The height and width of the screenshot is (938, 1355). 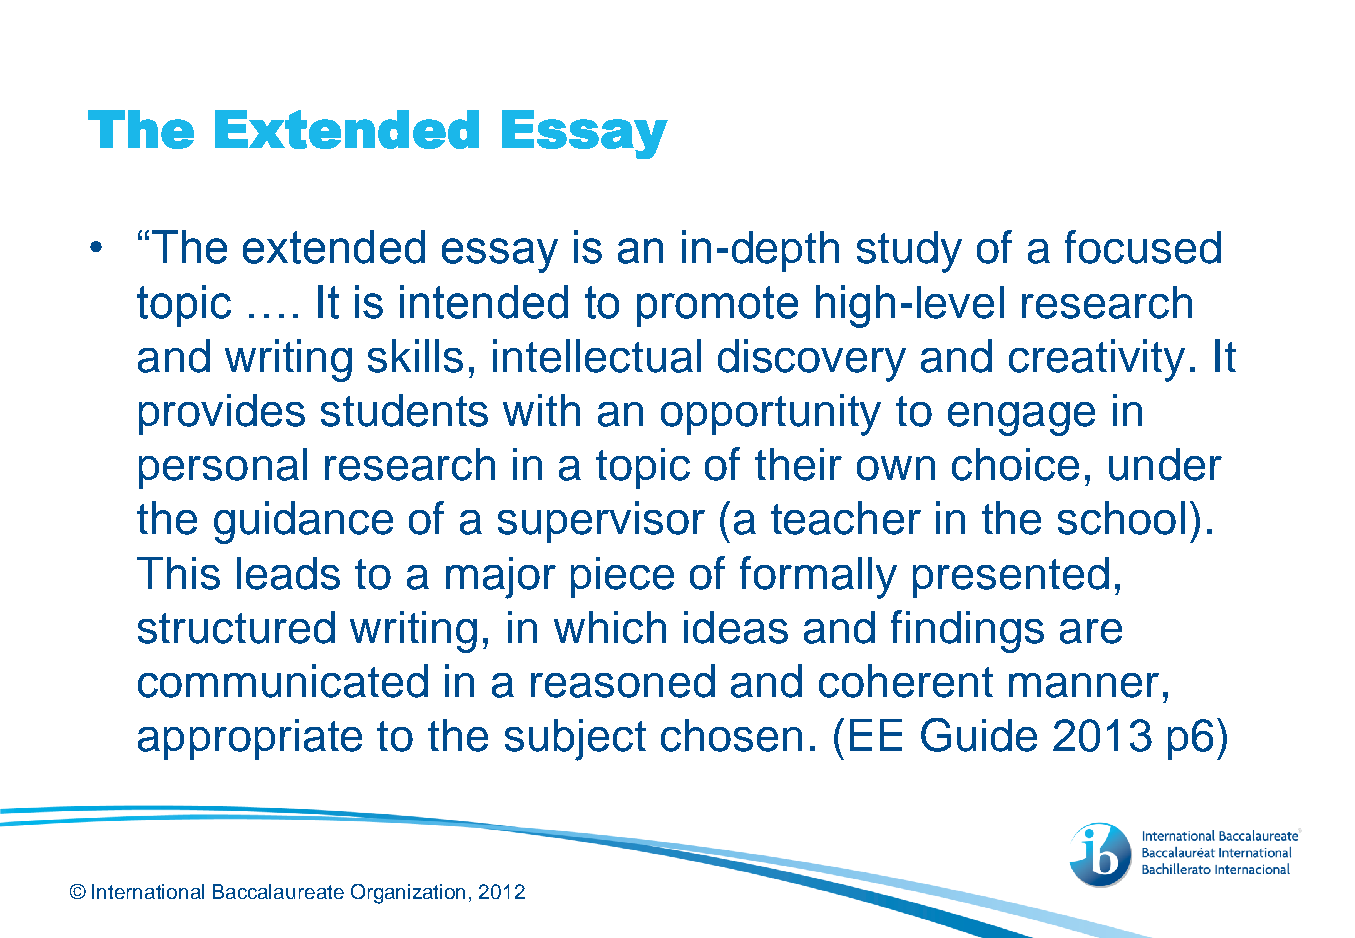 I want to click on focused, so click(x=1143, y=247).
